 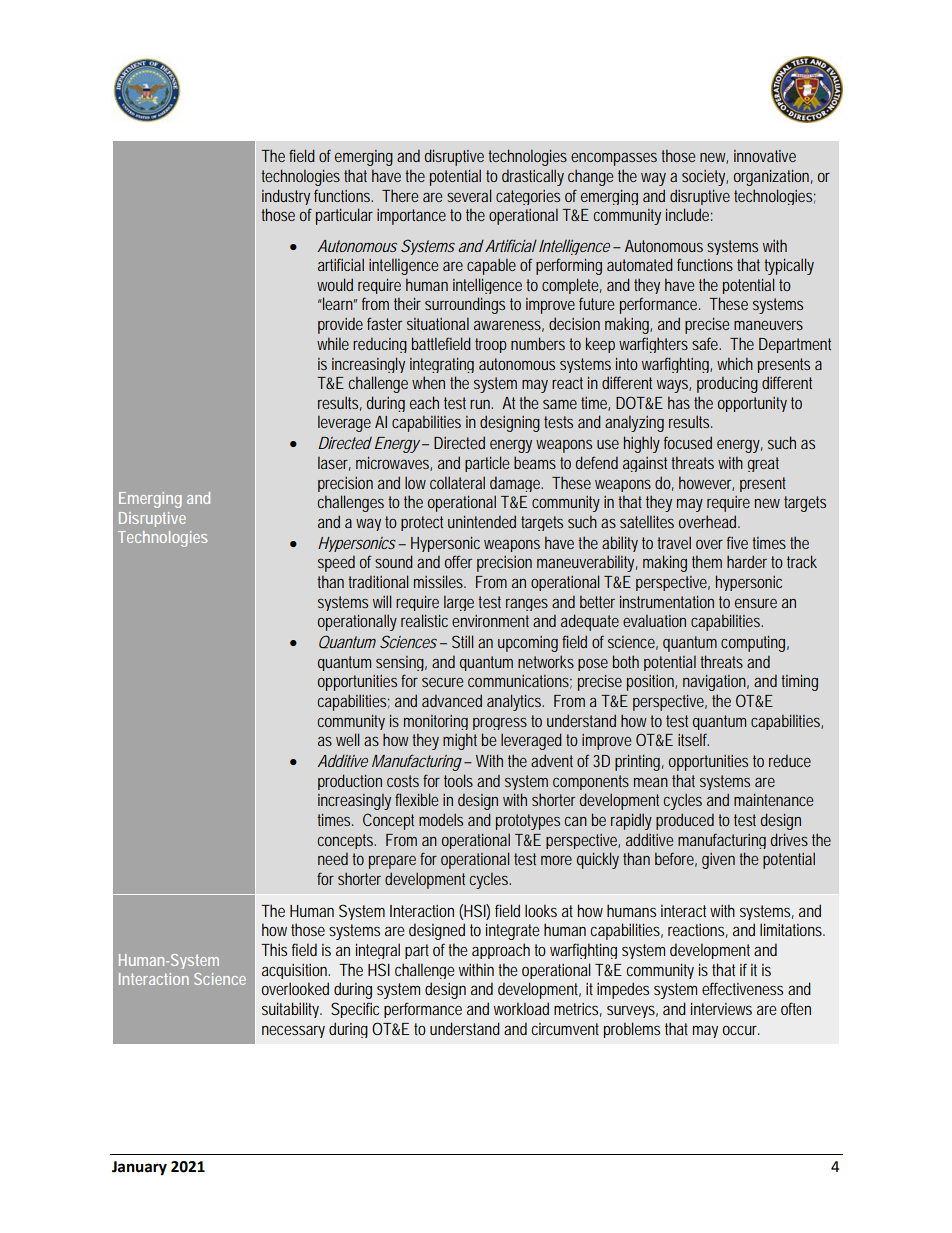 What do you see at coordinates (565, 1029) in the page?
I see `circumvent` at bounding box center [565, 1029].
